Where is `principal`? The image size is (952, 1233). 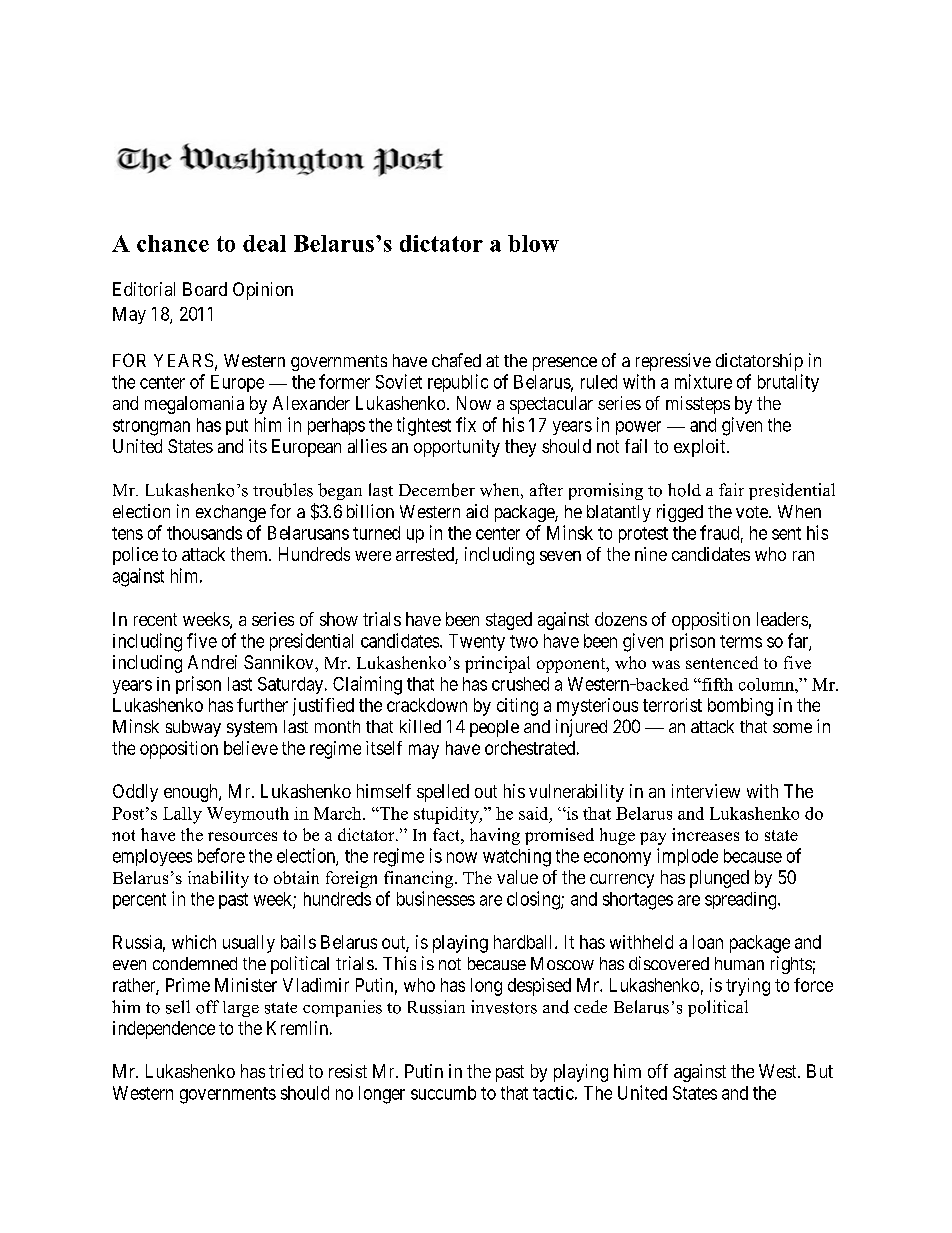 principal is located at coordinates (497, 664).
